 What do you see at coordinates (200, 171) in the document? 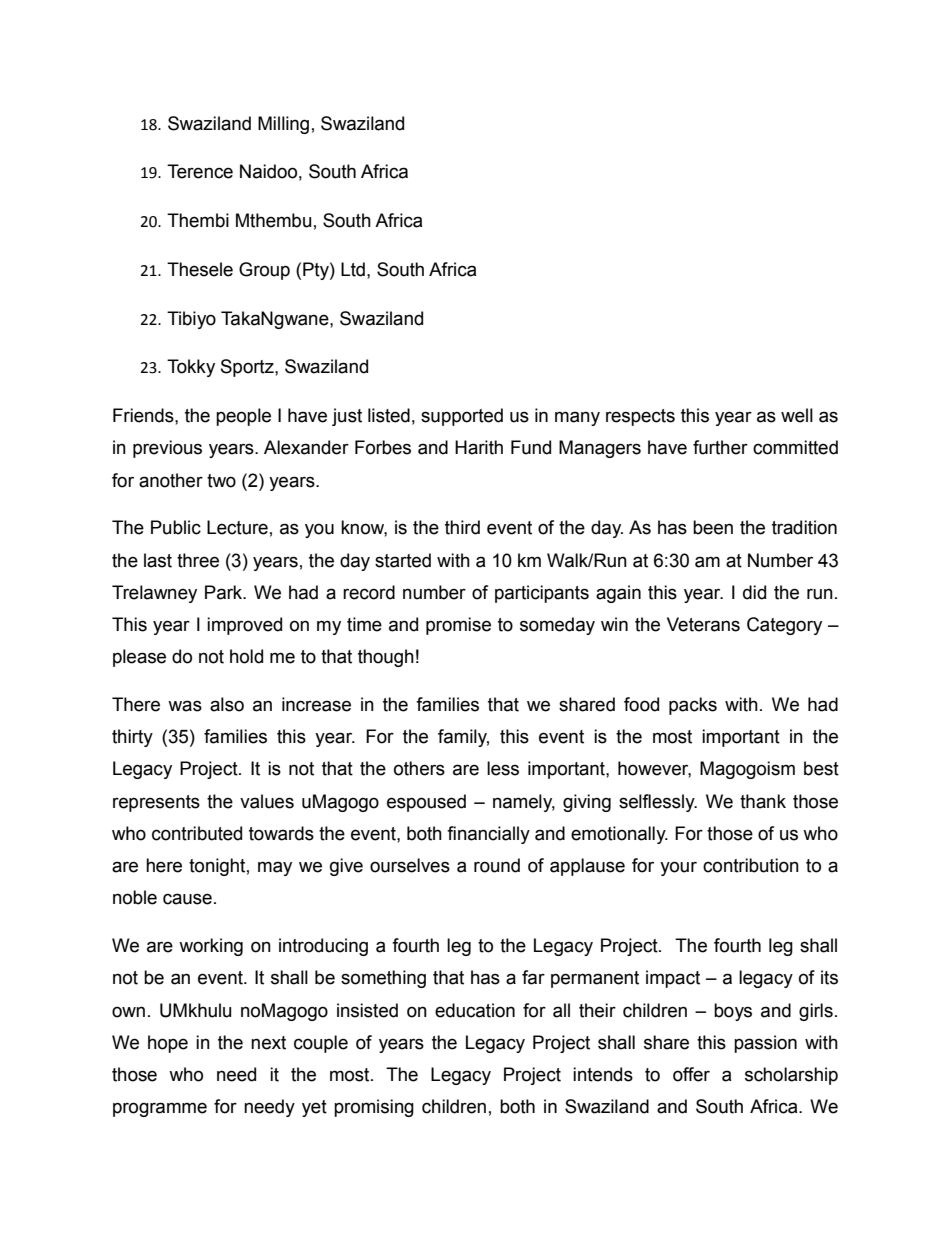
I see `Terence` at bounding box center [200, 171].
